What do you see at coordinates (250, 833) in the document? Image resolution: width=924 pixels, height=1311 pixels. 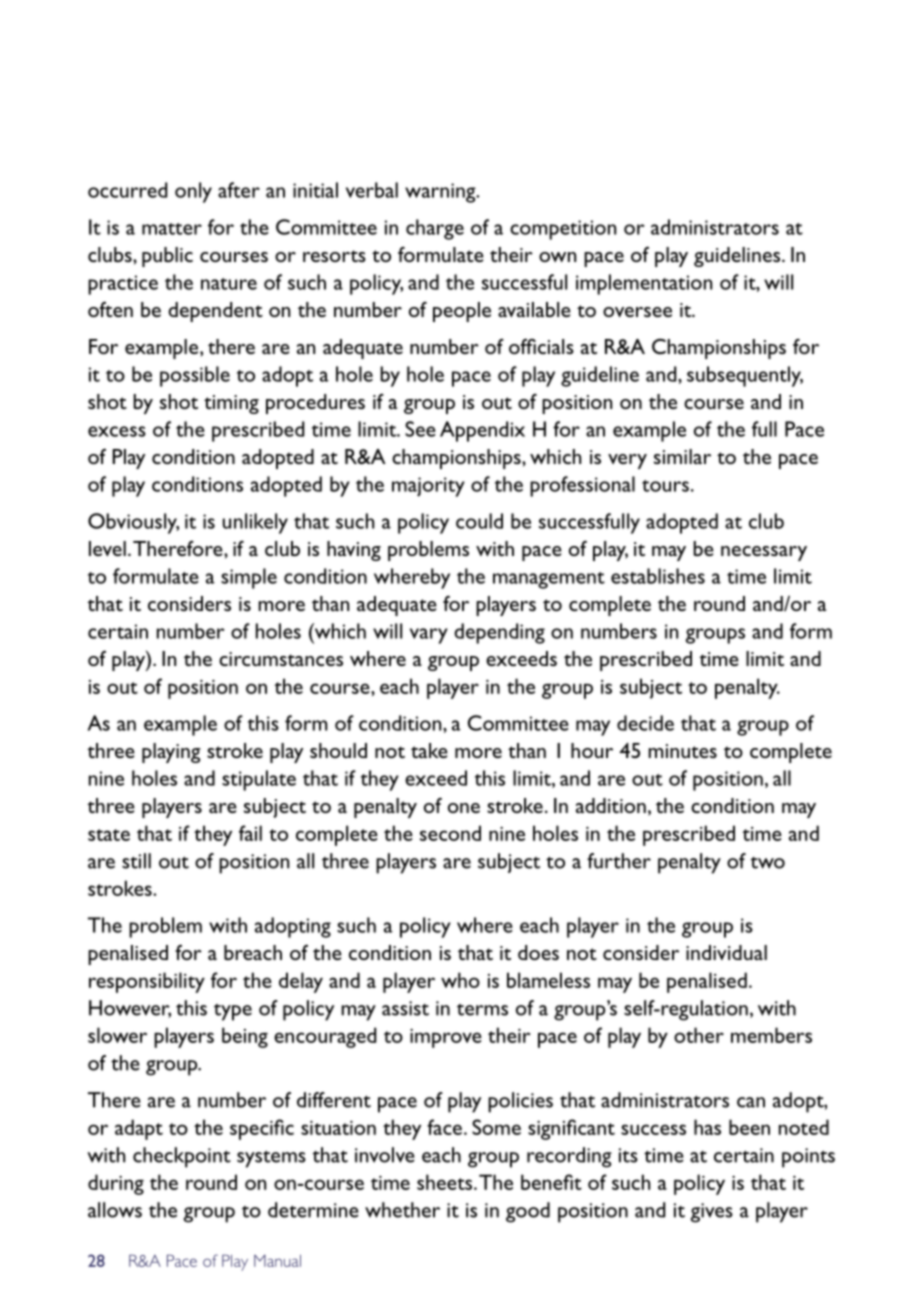 I see `fail` at bounding box center [250, 833].
